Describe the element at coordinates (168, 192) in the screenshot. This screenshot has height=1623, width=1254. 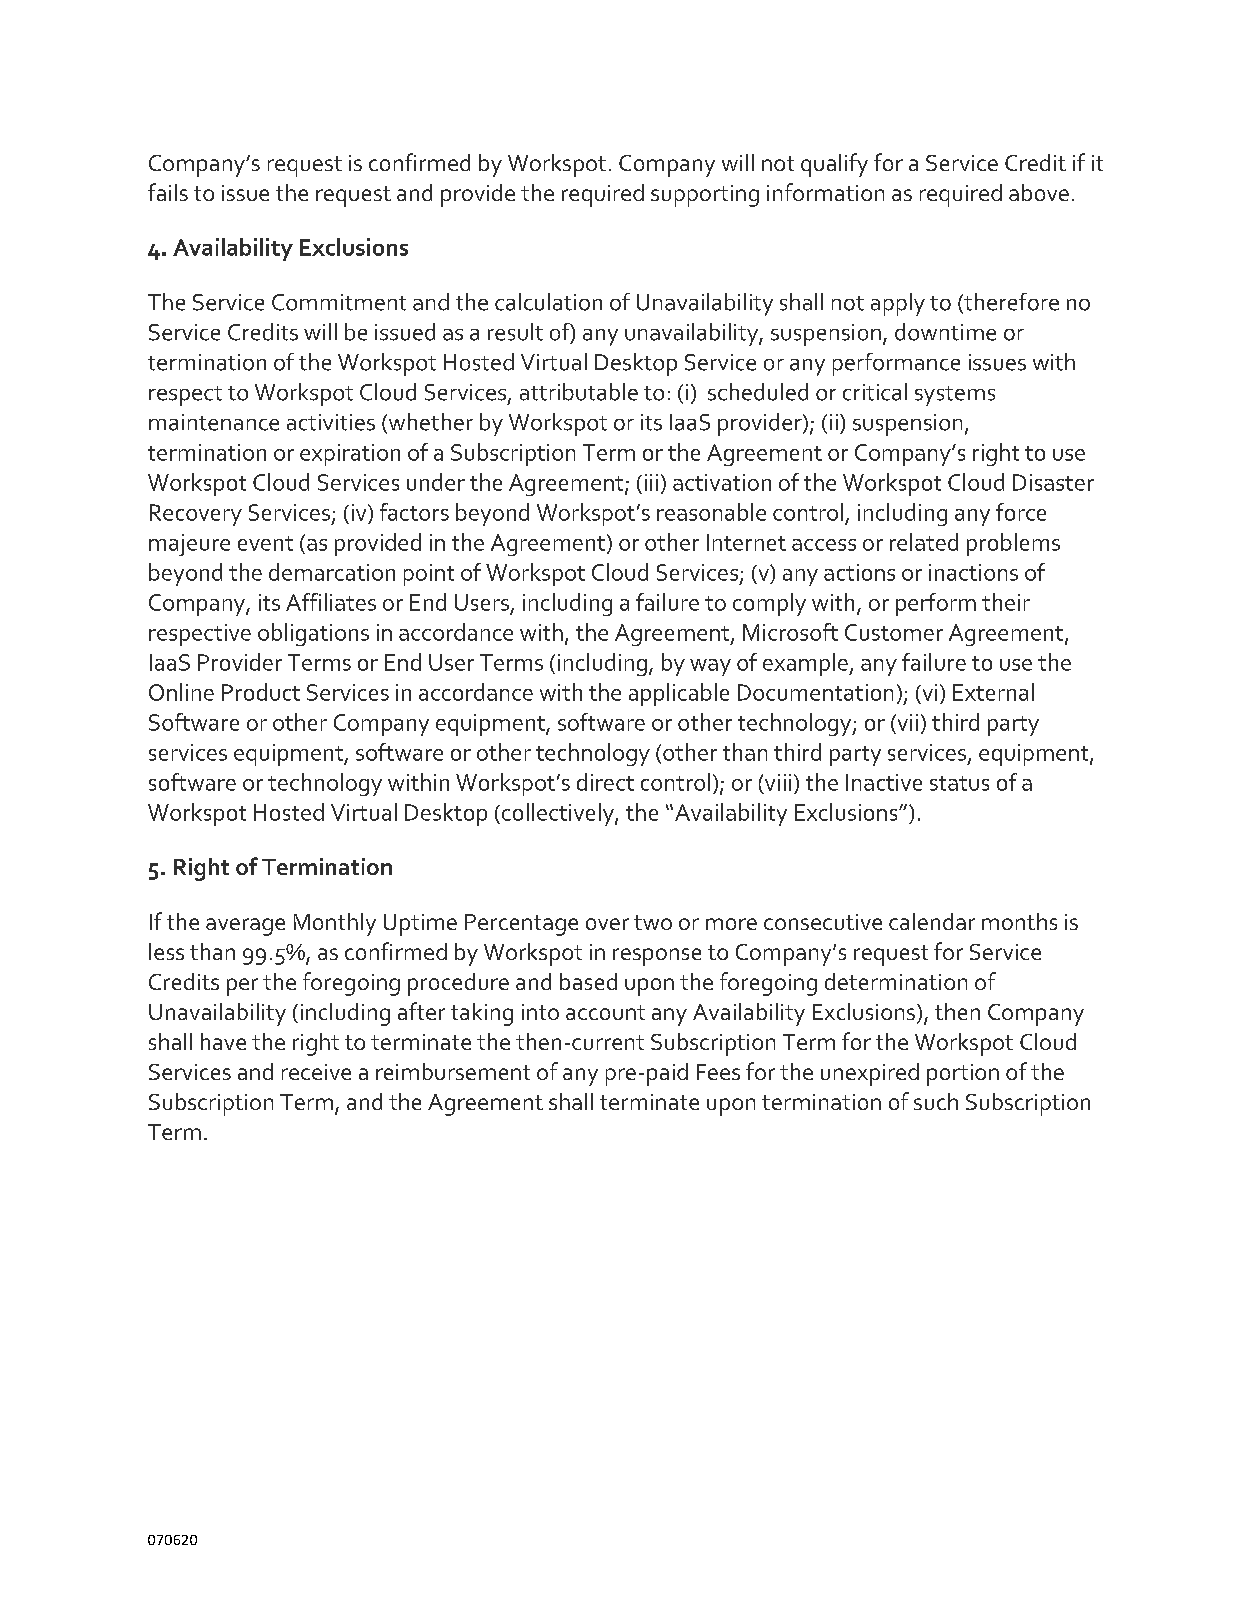
I see `fails` at that location.
